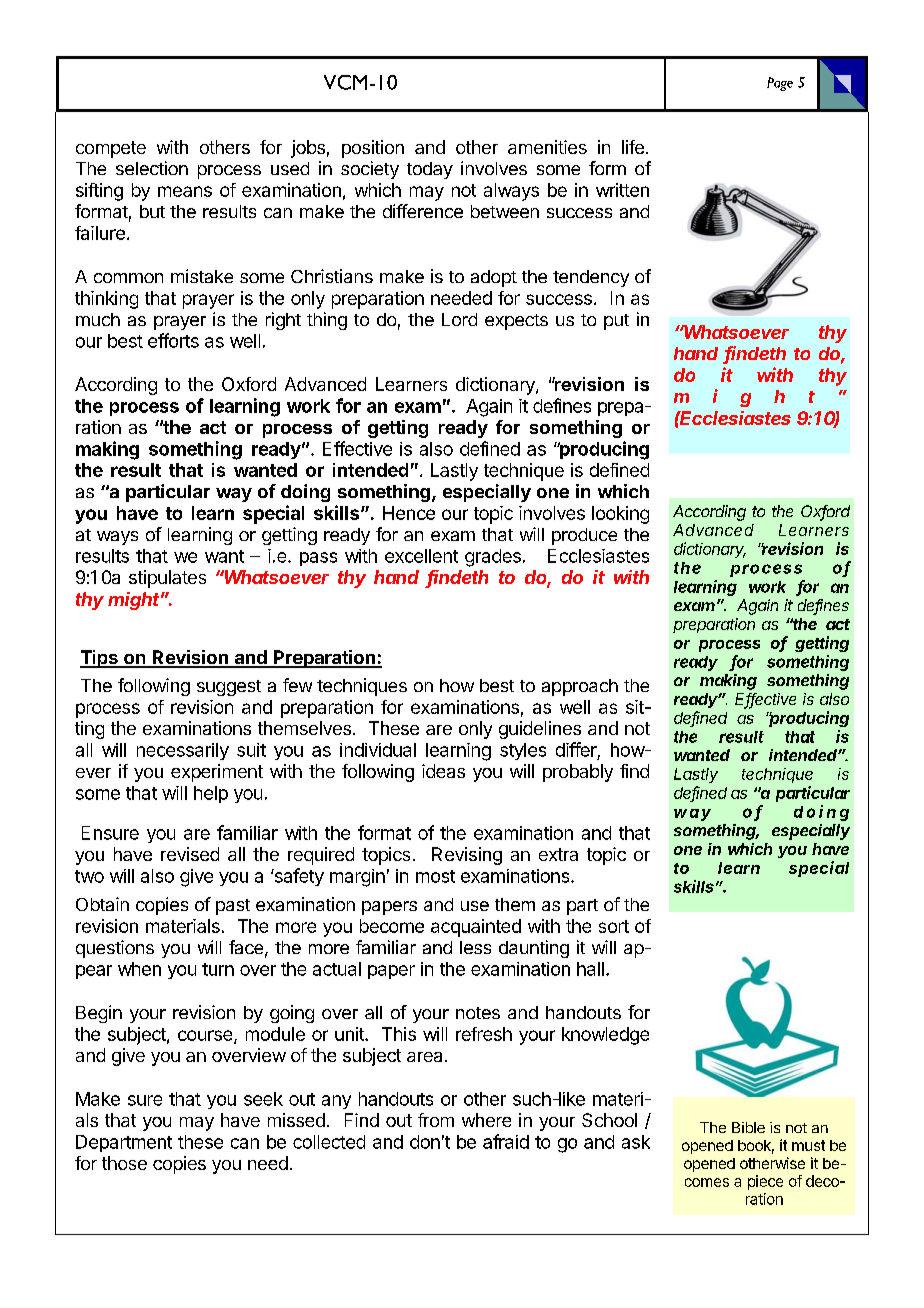 The image size is (924, 1308). I want to click on sort, so click(614, 926).
